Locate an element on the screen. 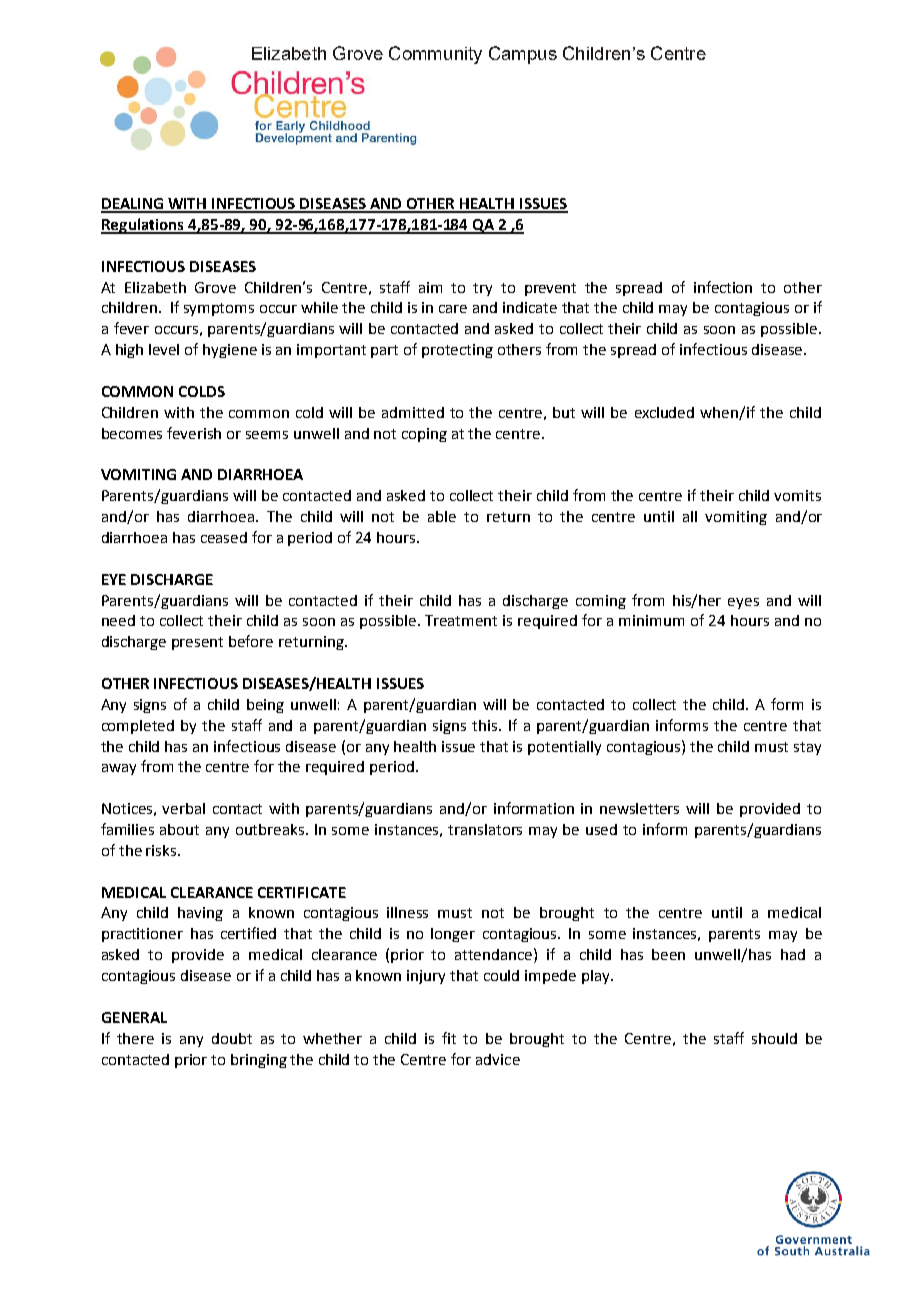 The image size is (924, 1308). symptoms is located at coordinates (219, 309).
